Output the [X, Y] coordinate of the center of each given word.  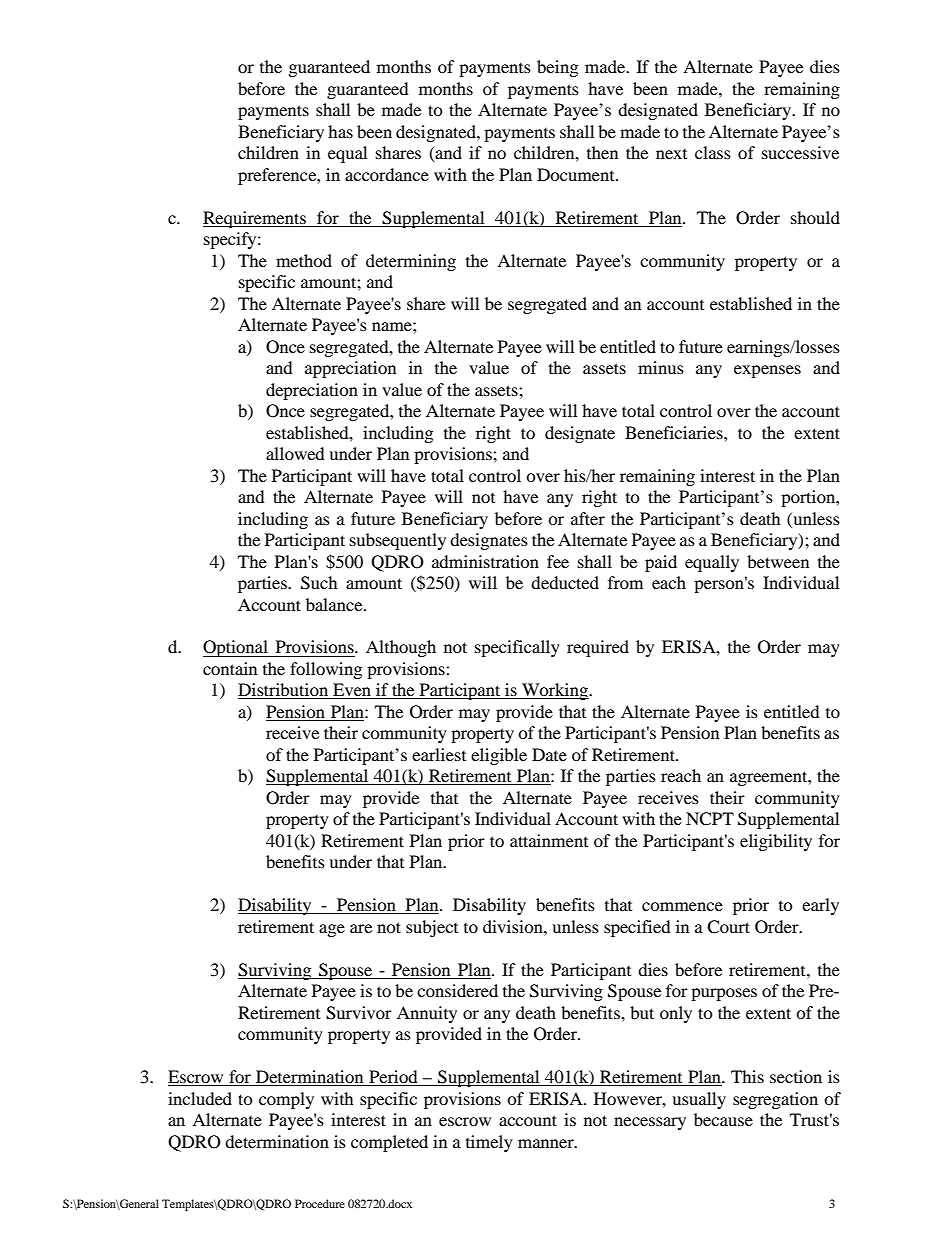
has [340, 131]
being [557, 68]
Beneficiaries [675, 432]
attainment [549, 840]
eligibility [776, 842]
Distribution [284, 691]
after [588, 518]
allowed [295, 453]
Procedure [320, 1203]
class [713, 152]
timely [489, 1143]
